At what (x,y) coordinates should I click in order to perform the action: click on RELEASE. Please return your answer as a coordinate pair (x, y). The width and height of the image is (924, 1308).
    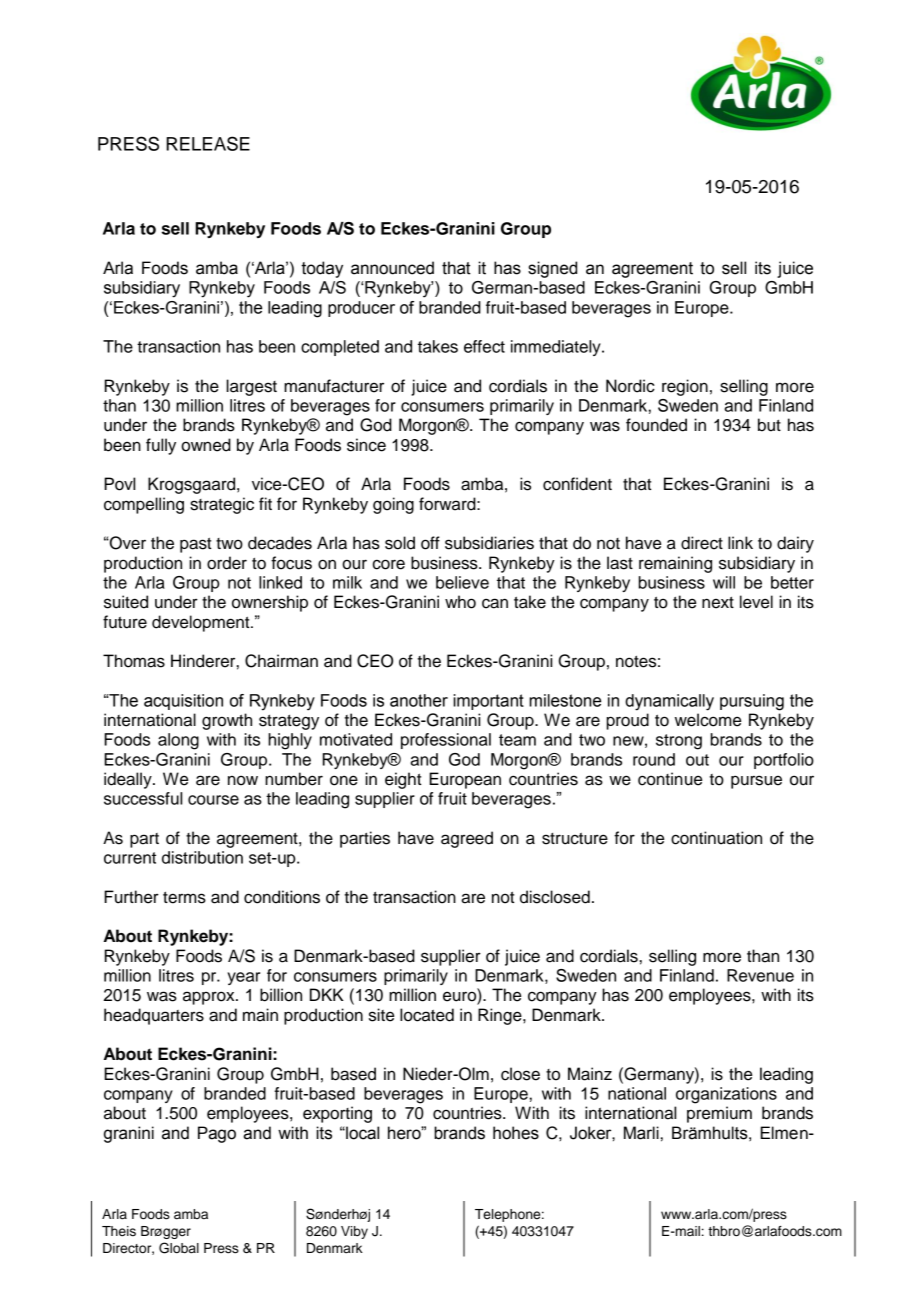
    Looking at the image, I should click on (208, 143).
